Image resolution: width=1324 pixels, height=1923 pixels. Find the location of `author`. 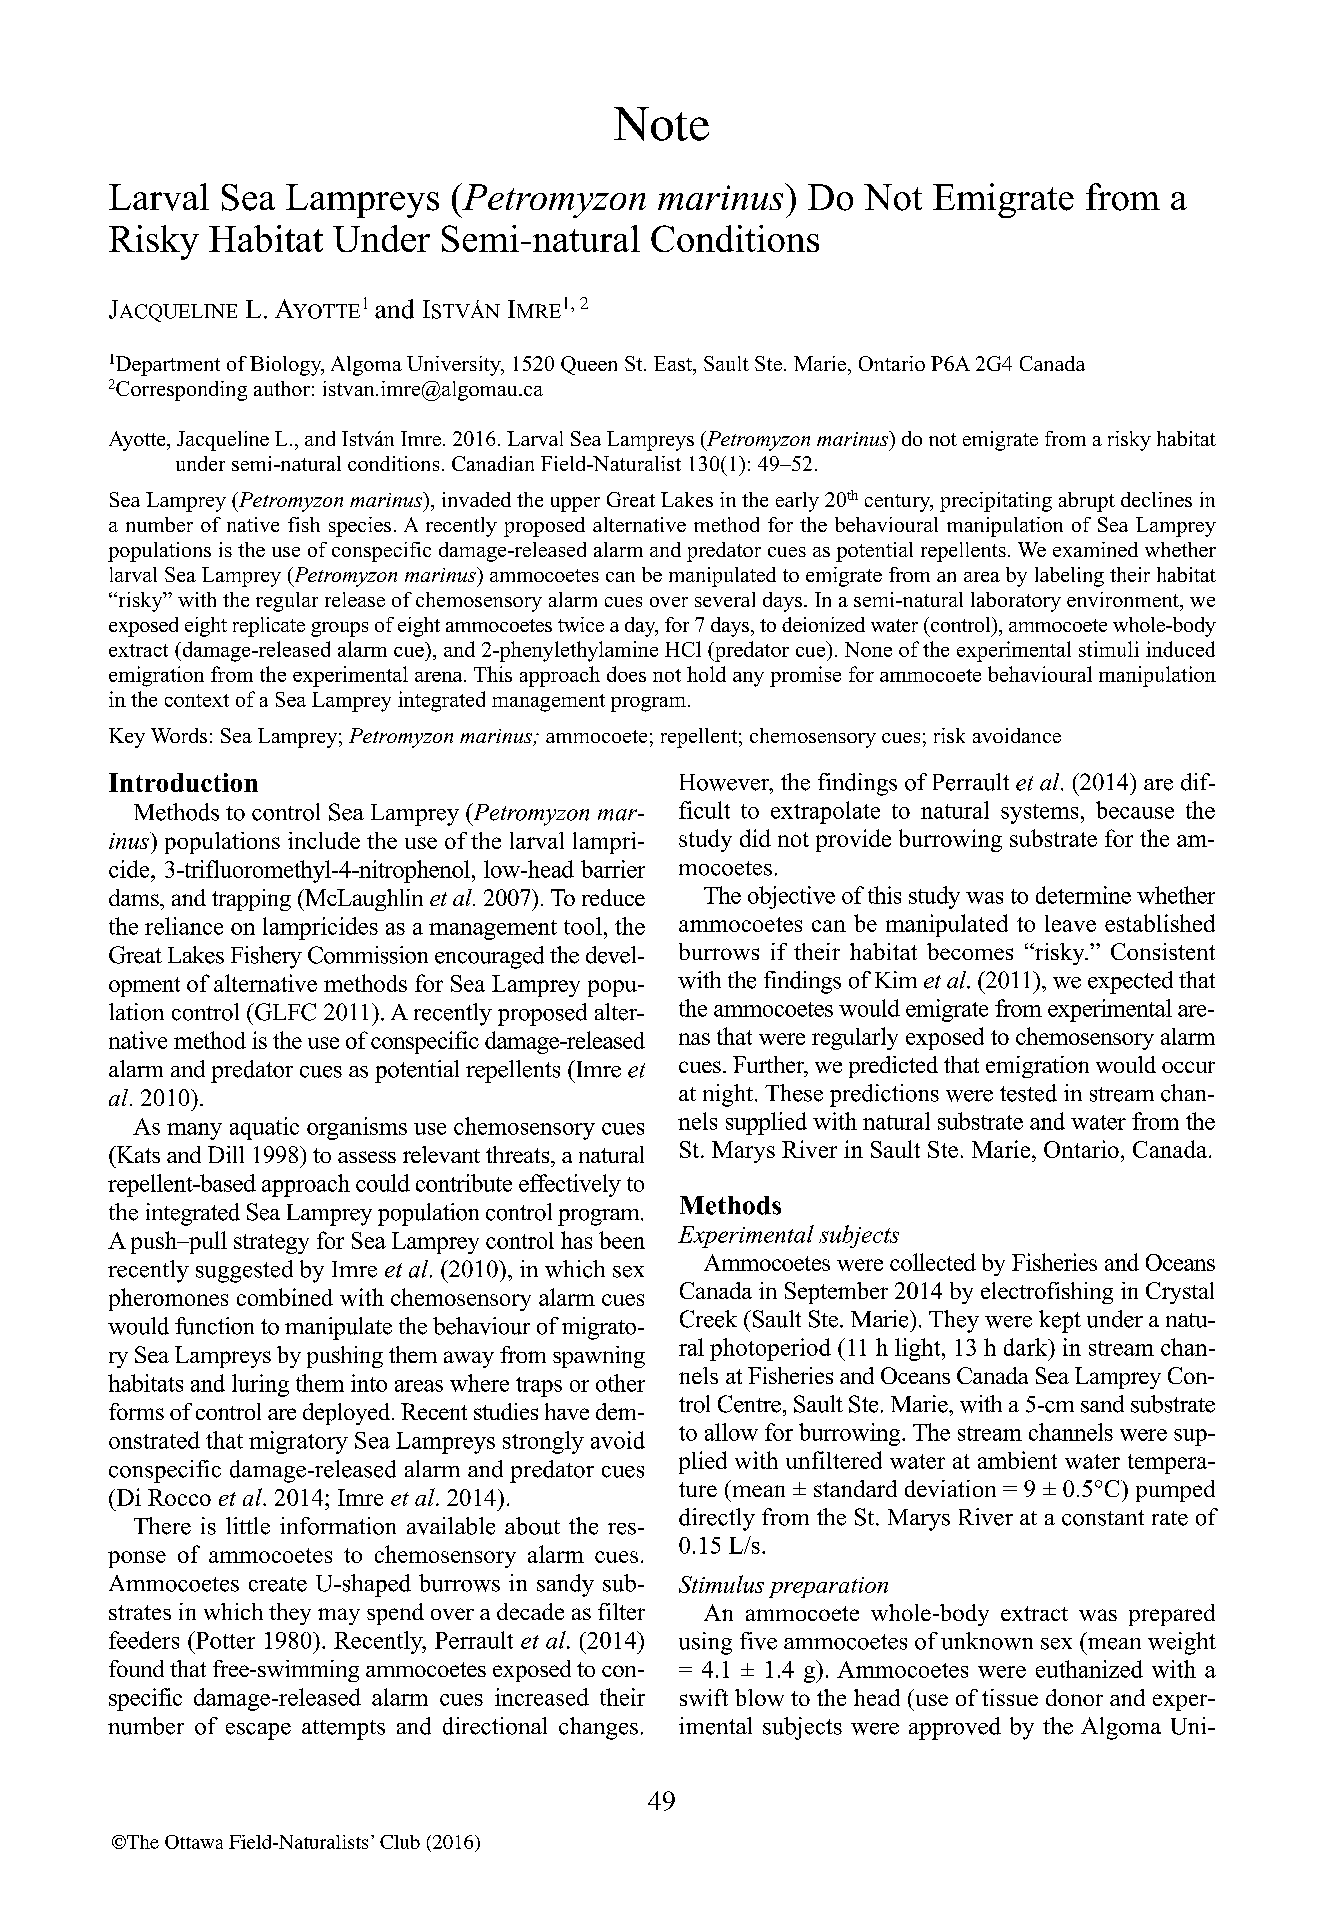

author is located at coordinates (282, 388).
